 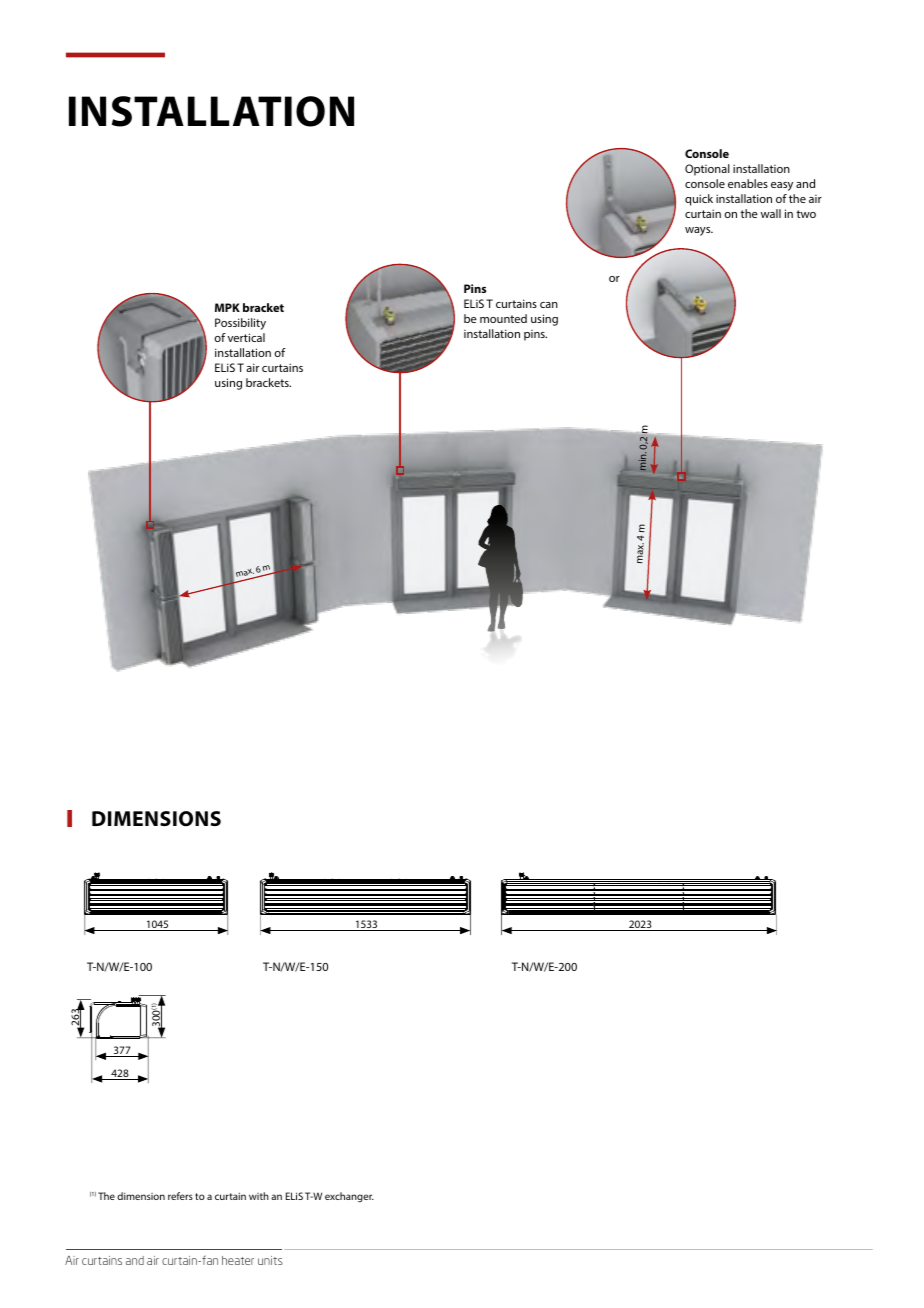 What do you see at coordinates (699, 200) in the screenshot?
I see `quick` at bounding box center [699, 200].
